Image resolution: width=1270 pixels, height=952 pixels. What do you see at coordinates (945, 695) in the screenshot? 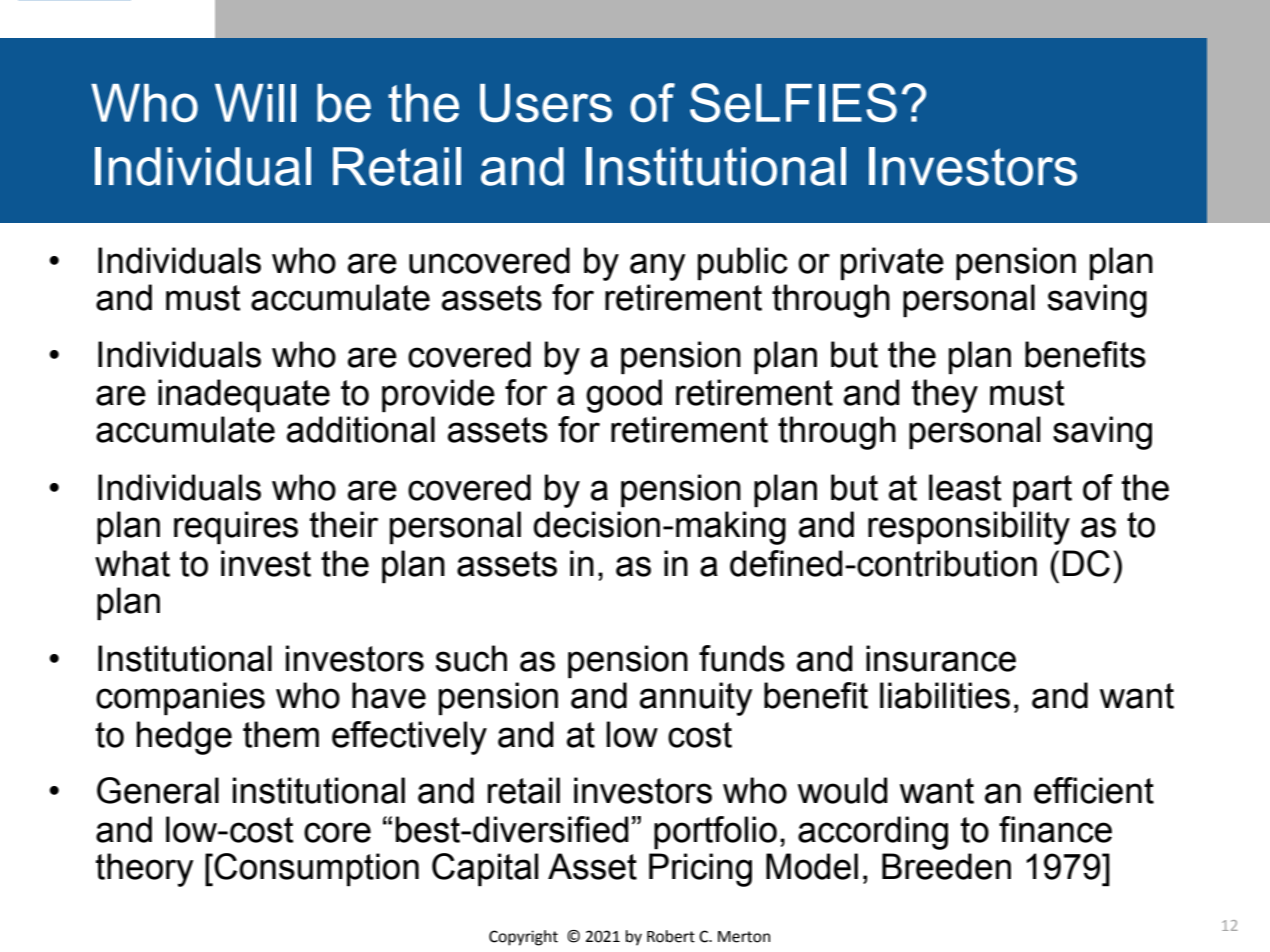
I see `liabilities` at bounding box center [945, 695].
